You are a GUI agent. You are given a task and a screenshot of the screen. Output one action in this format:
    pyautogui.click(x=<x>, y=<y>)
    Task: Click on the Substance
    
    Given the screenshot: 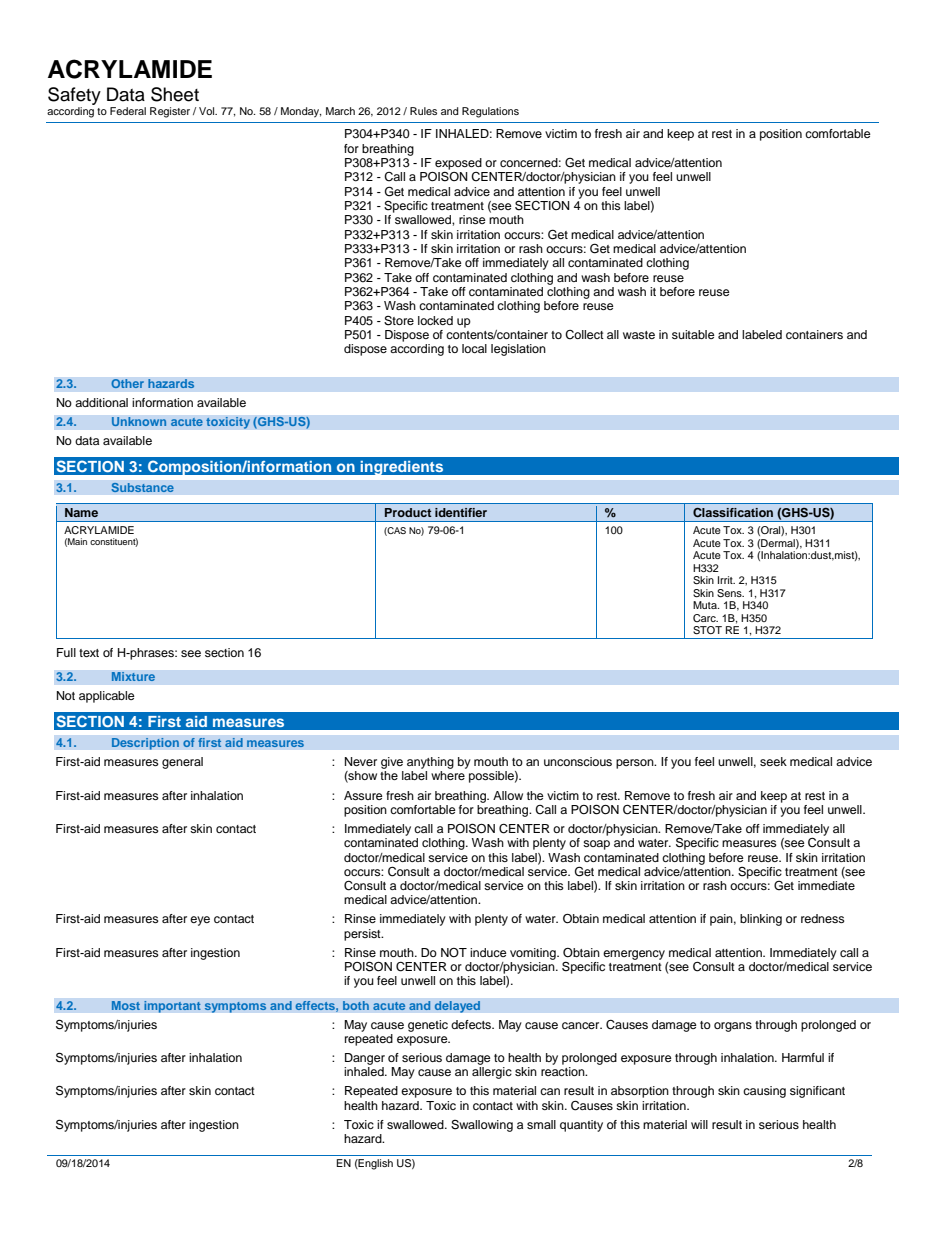 What is the action you would take?
    pyautogui.click(x=142, y=487)
